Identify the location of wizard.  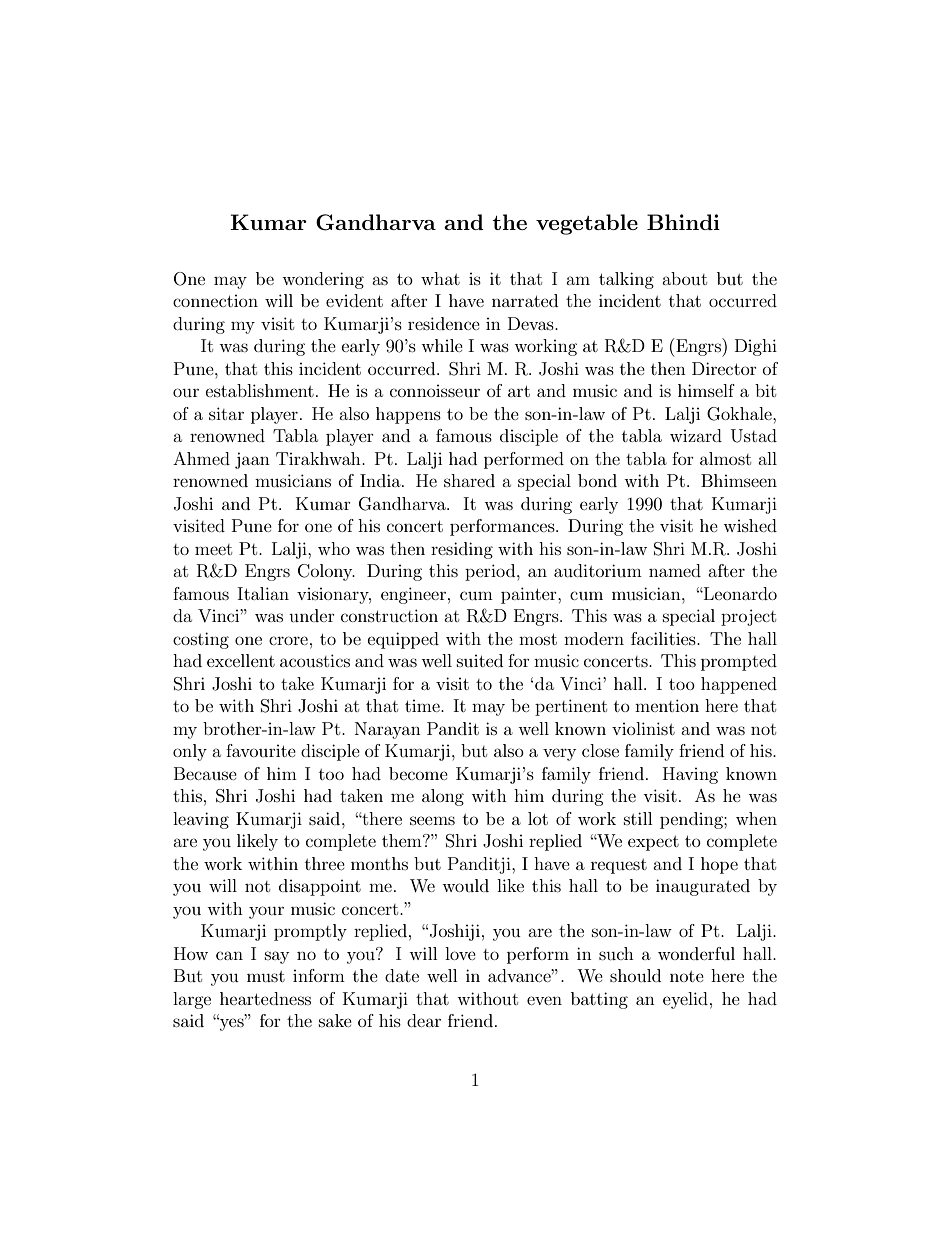
(696, 435).
